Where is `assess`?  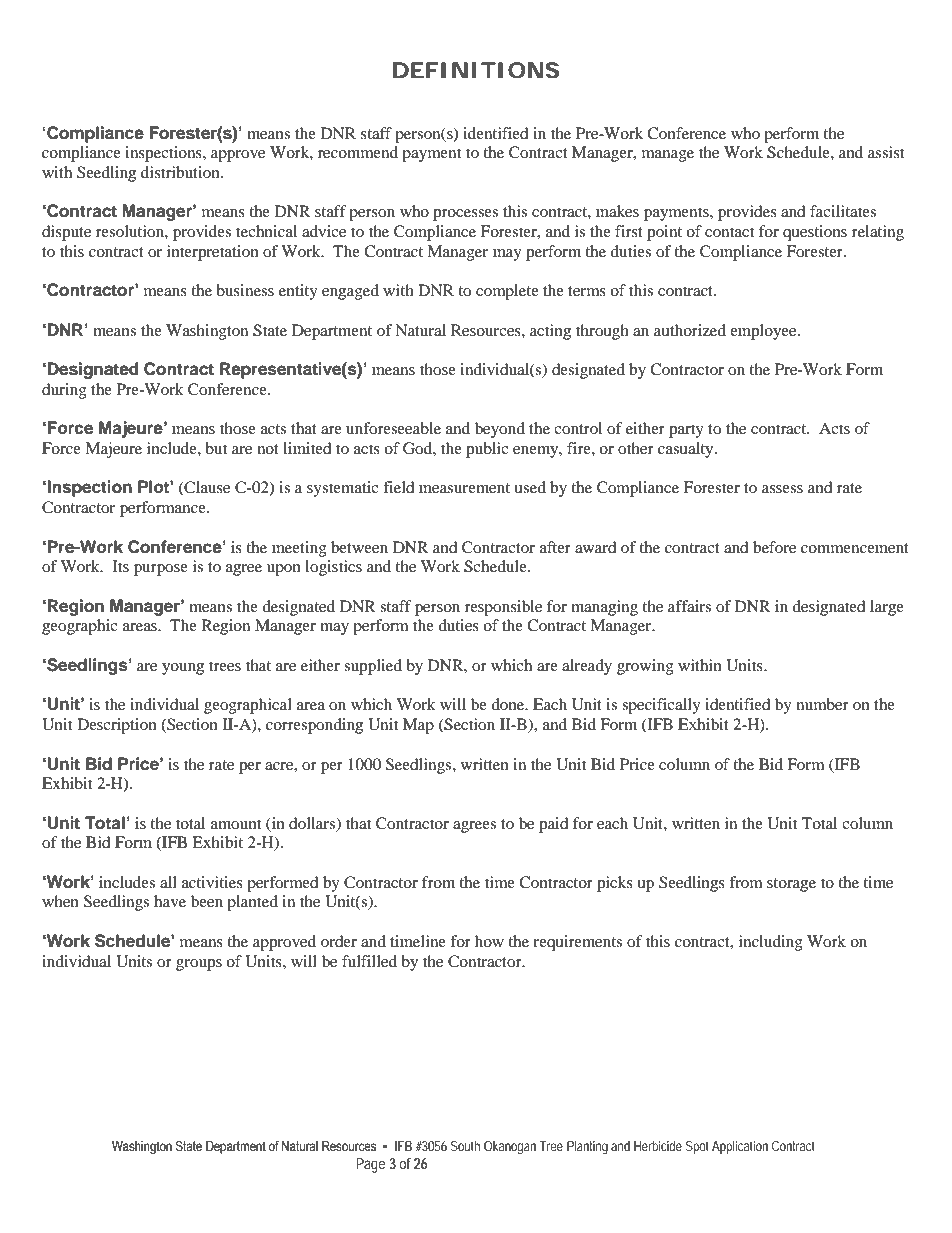
assess is located at coordinates (782, 489).
